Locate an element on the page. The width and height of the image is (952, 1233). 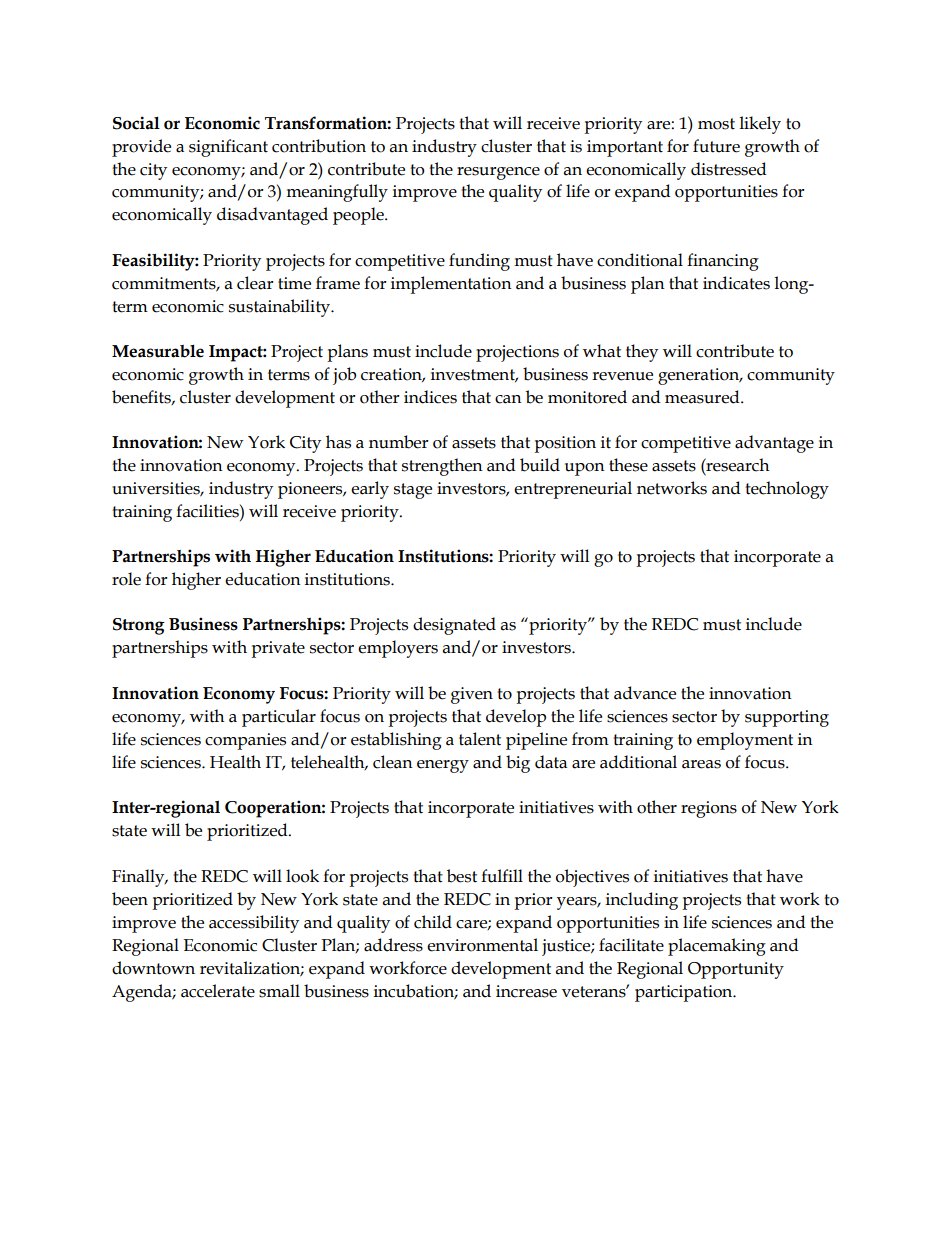
significant is located at coordinates (228, 148).
